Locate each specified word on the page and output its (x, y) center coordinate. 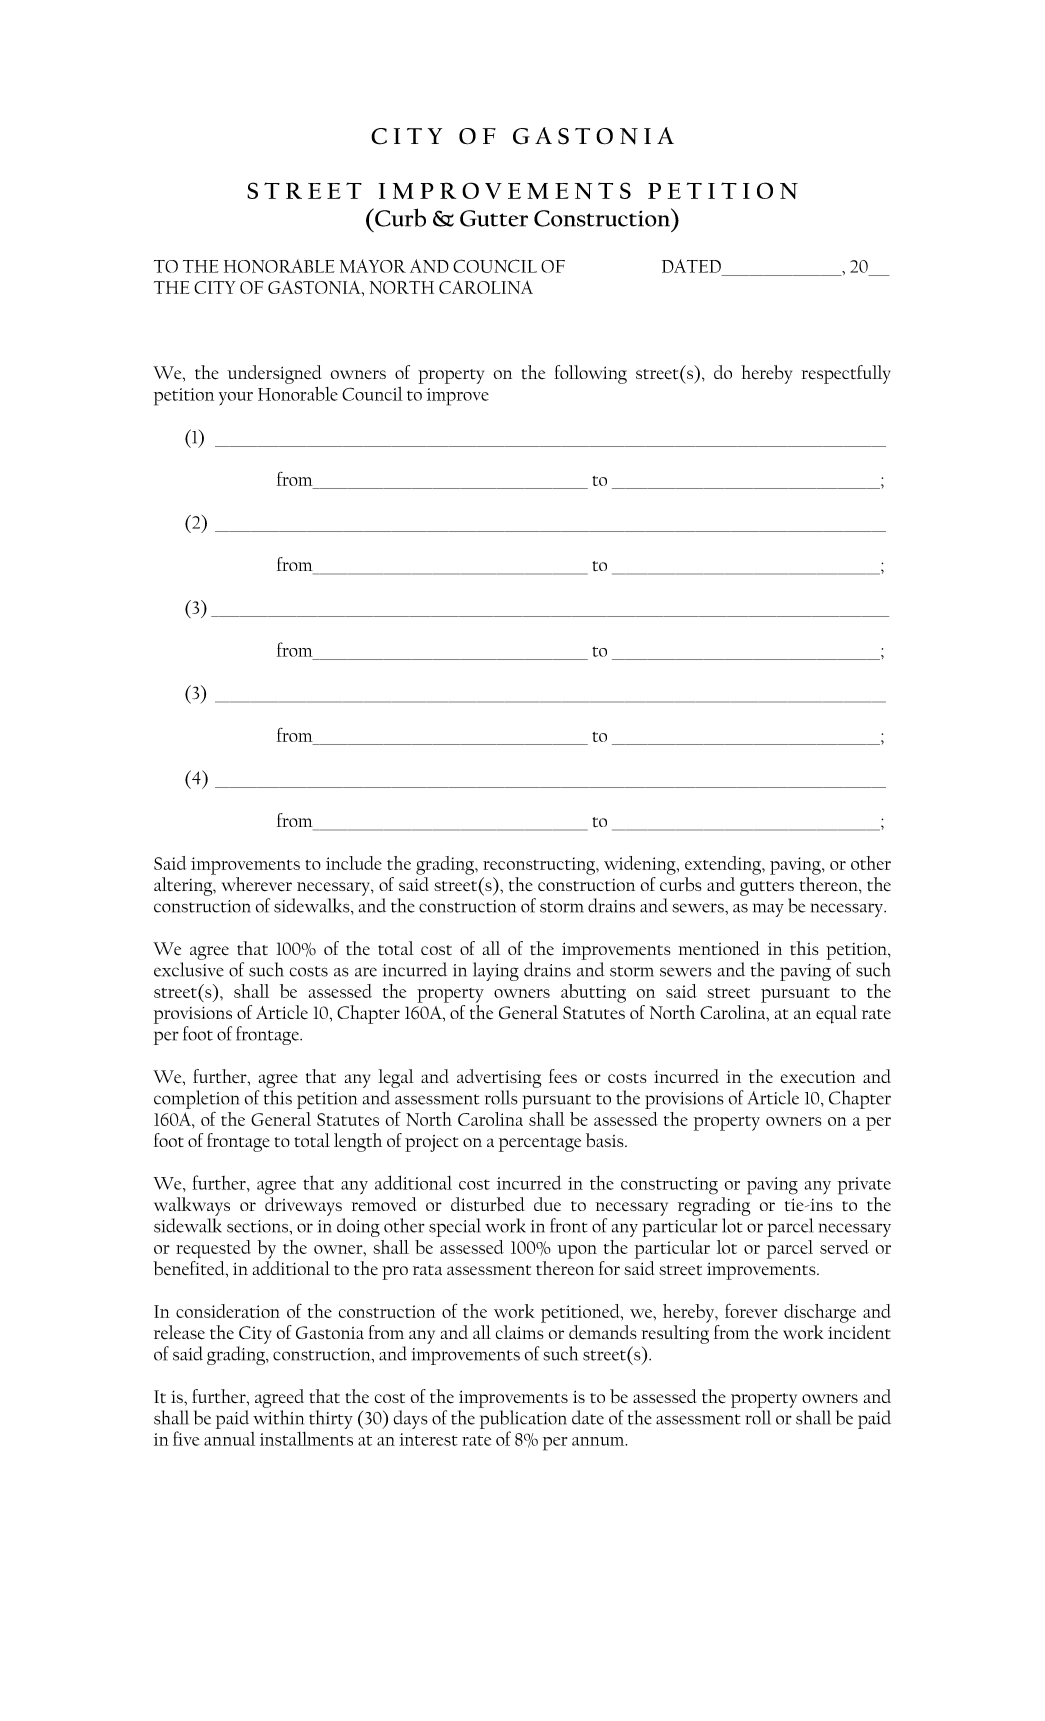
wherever (257, 884)
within (278, 1417)
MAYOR (373, 266)
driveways (303, 1206)
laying (496, 971)
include (354, 863)
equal (836, 1014)
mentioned (718, 948)
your (236, 399)
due (547, 1204)
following (590, 374)
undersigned (274, 374)
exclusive (189, 969)
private (864, 1186)
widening (641, 865)
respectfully (846, 374)
